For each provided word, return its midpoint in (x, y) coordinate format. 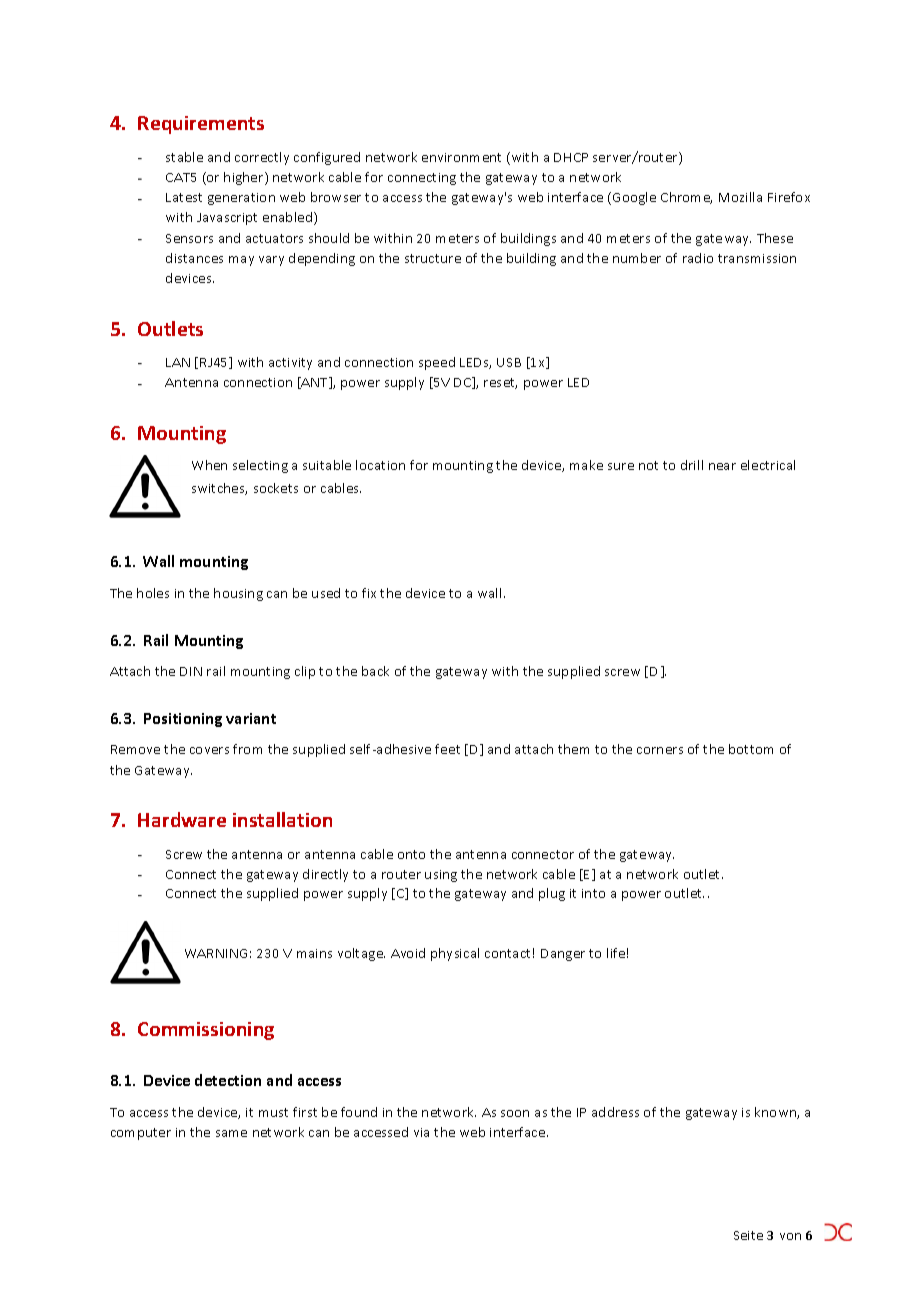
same (231, 1133)
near (722, 466)
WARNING (216, 953)
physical (455, 954)
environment (461, 157)
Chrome (686, 198)
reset (500, 383)
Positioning (183, 720)
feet (447, 749)
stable (184, 157)
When (209, 465)
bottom (751, 749)
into (593, 893)
